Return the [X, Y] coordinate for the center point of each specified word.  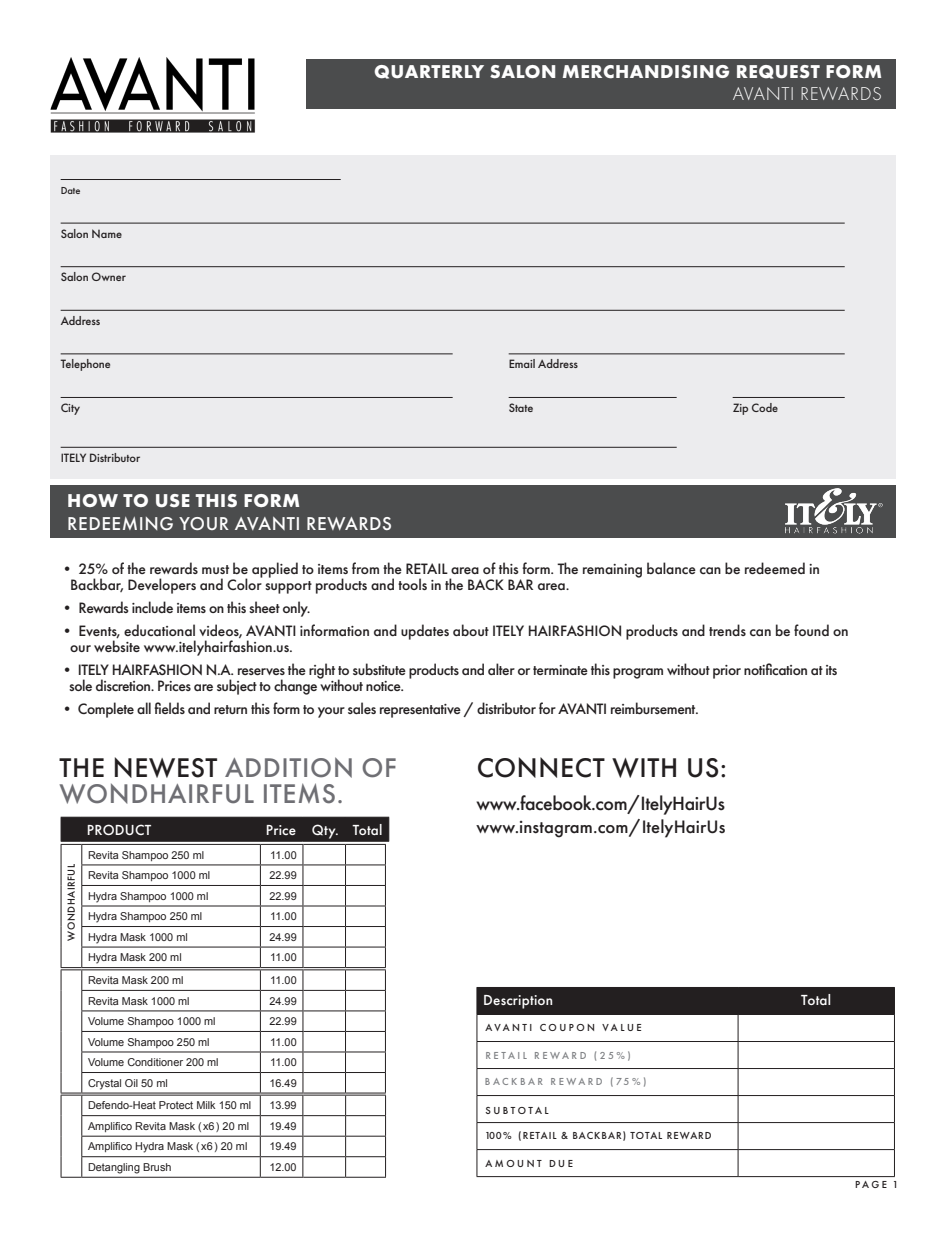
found [811, 630]
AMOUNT [513, 1163]
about [471, 630]
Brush [157, 1167]
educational [159, 630]
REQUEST [778, 72]
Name [107, 233]
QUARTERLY [429, 72]
